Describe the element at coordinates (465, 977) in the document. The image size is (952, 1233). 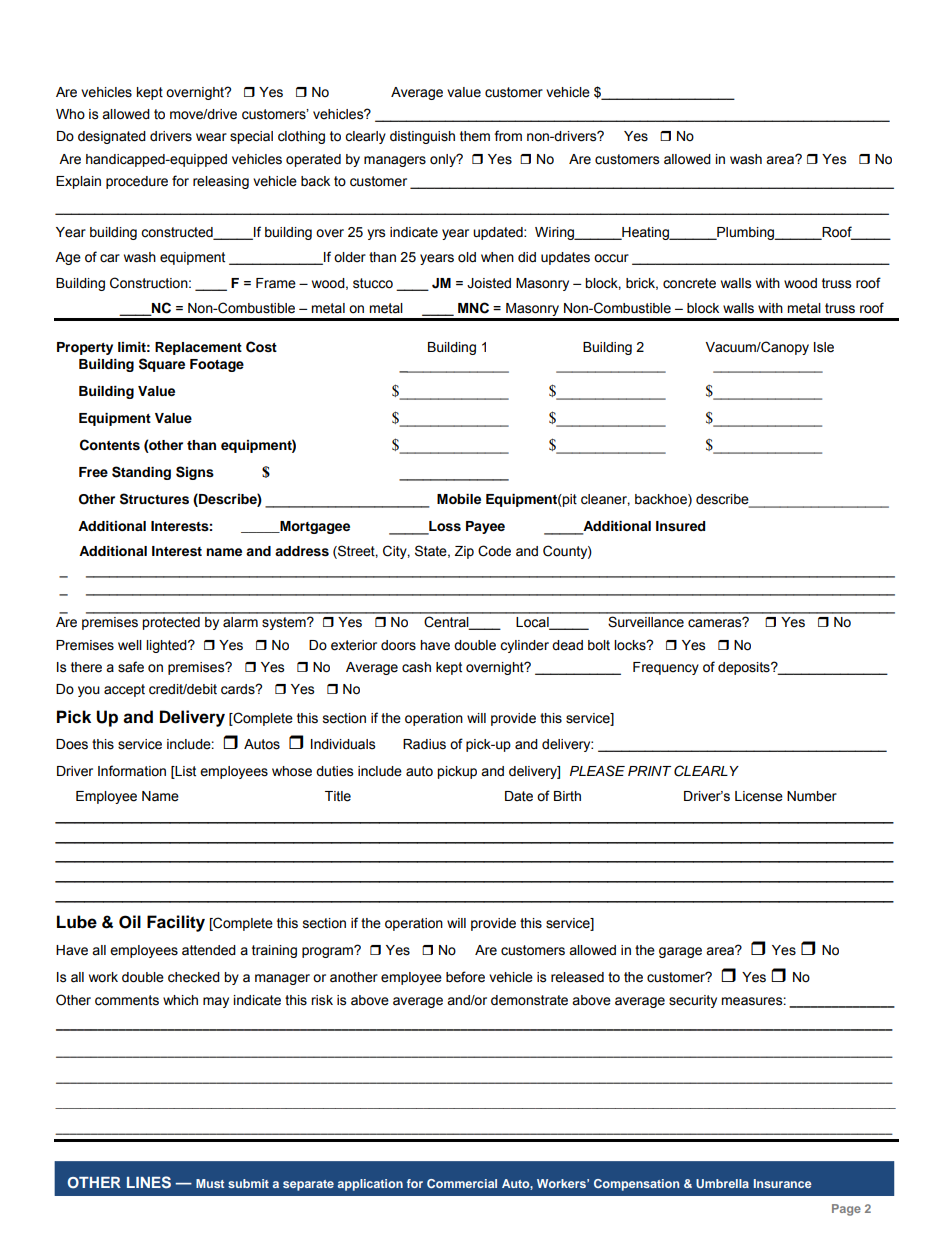
I see `before` at that location.
